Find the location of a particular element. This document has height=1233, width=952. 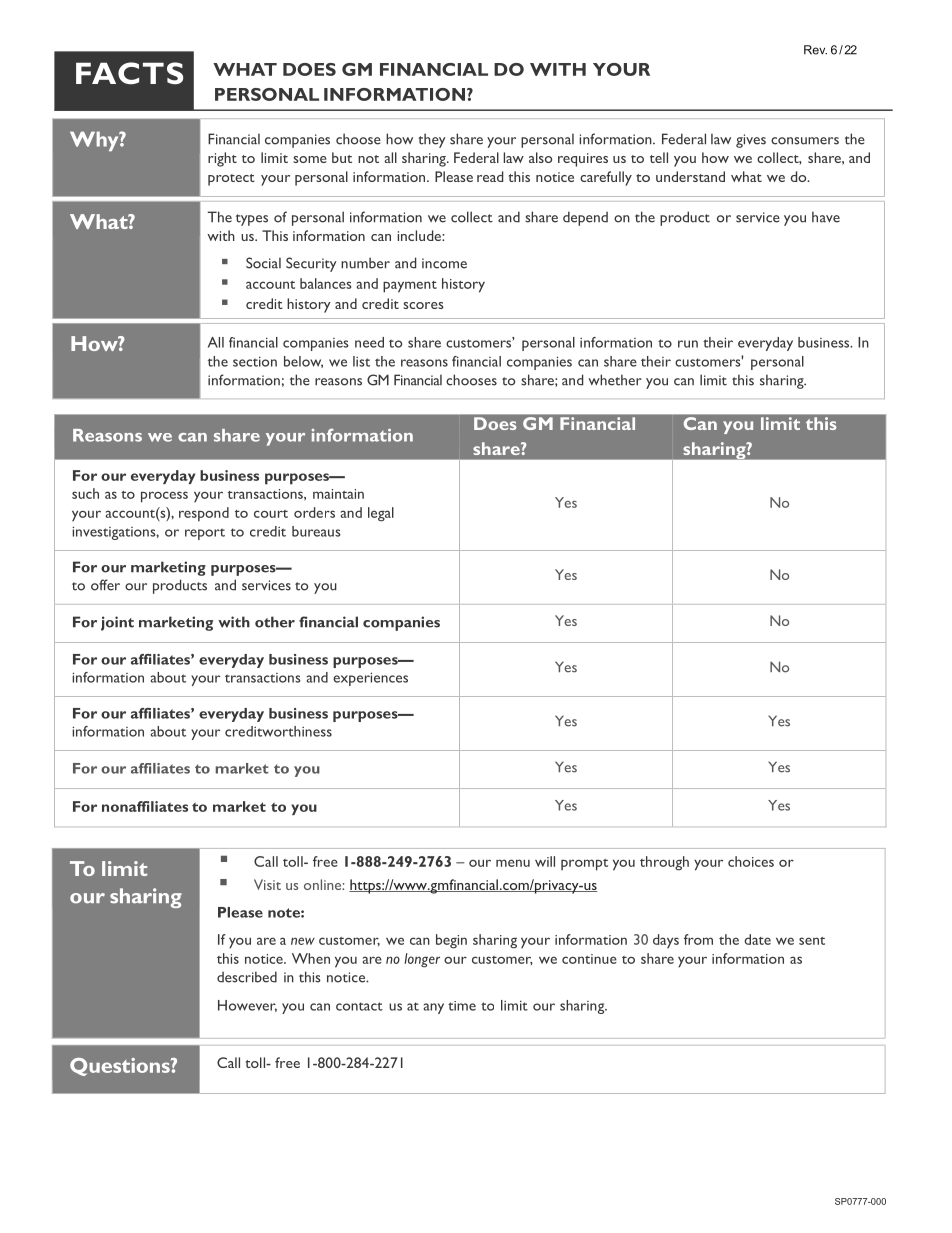

list is located at coordinates (361, 361).
